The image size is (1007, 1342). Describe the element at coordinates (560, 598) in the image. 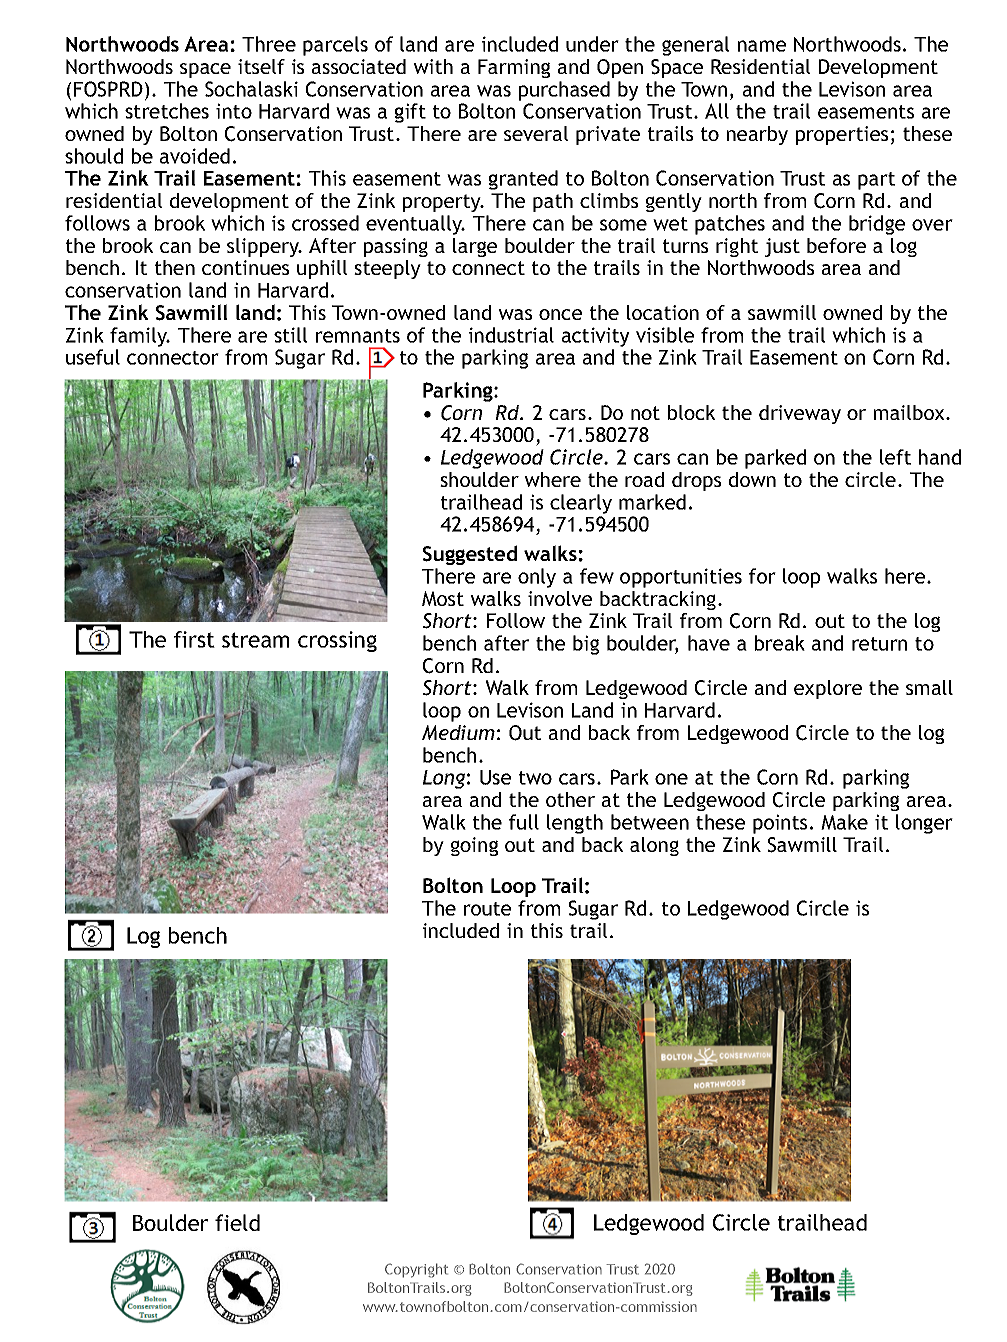

I see `involve` at that location.
